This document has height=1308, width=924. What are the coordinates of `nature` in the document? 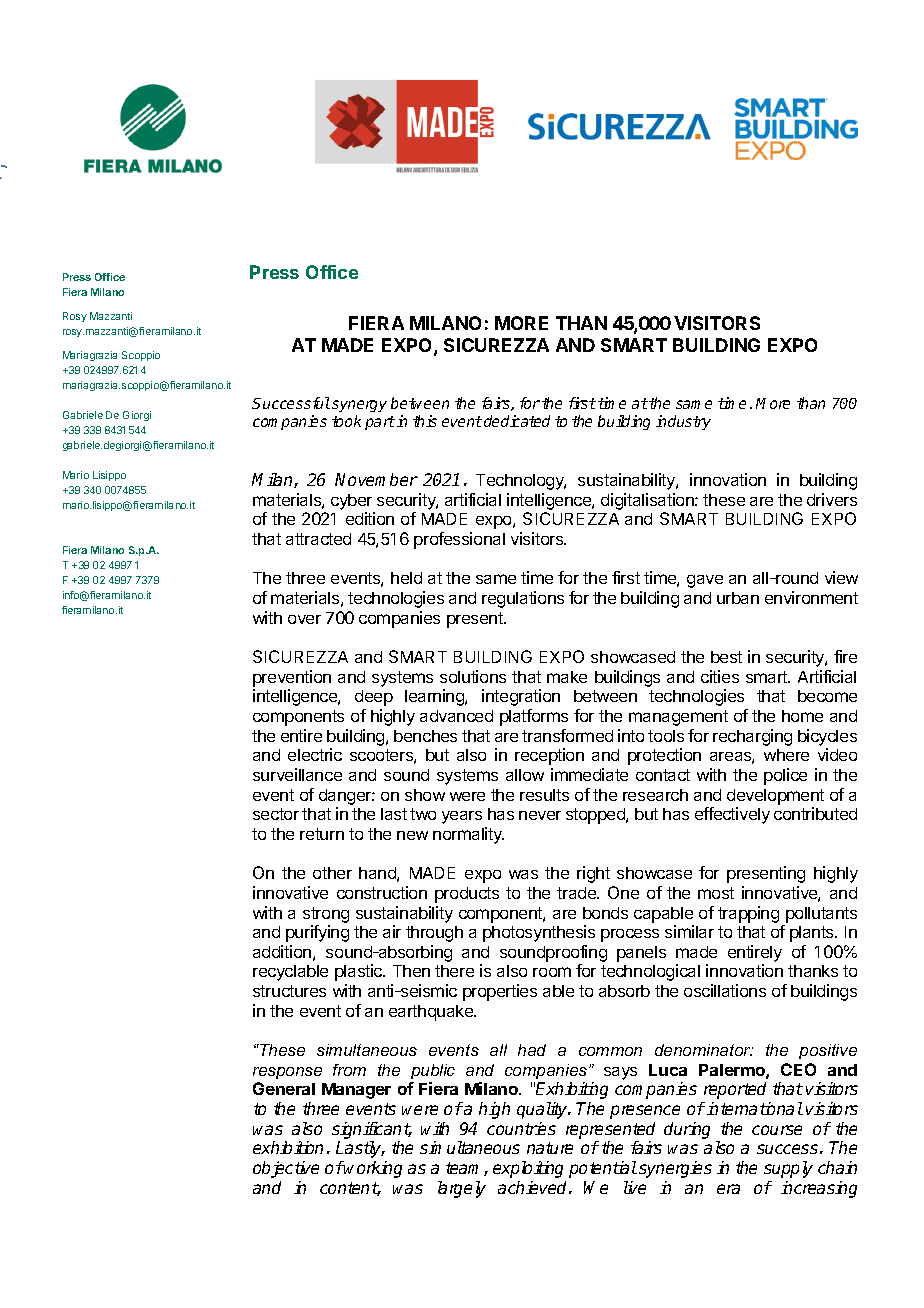 It's located at (550, 1148).
